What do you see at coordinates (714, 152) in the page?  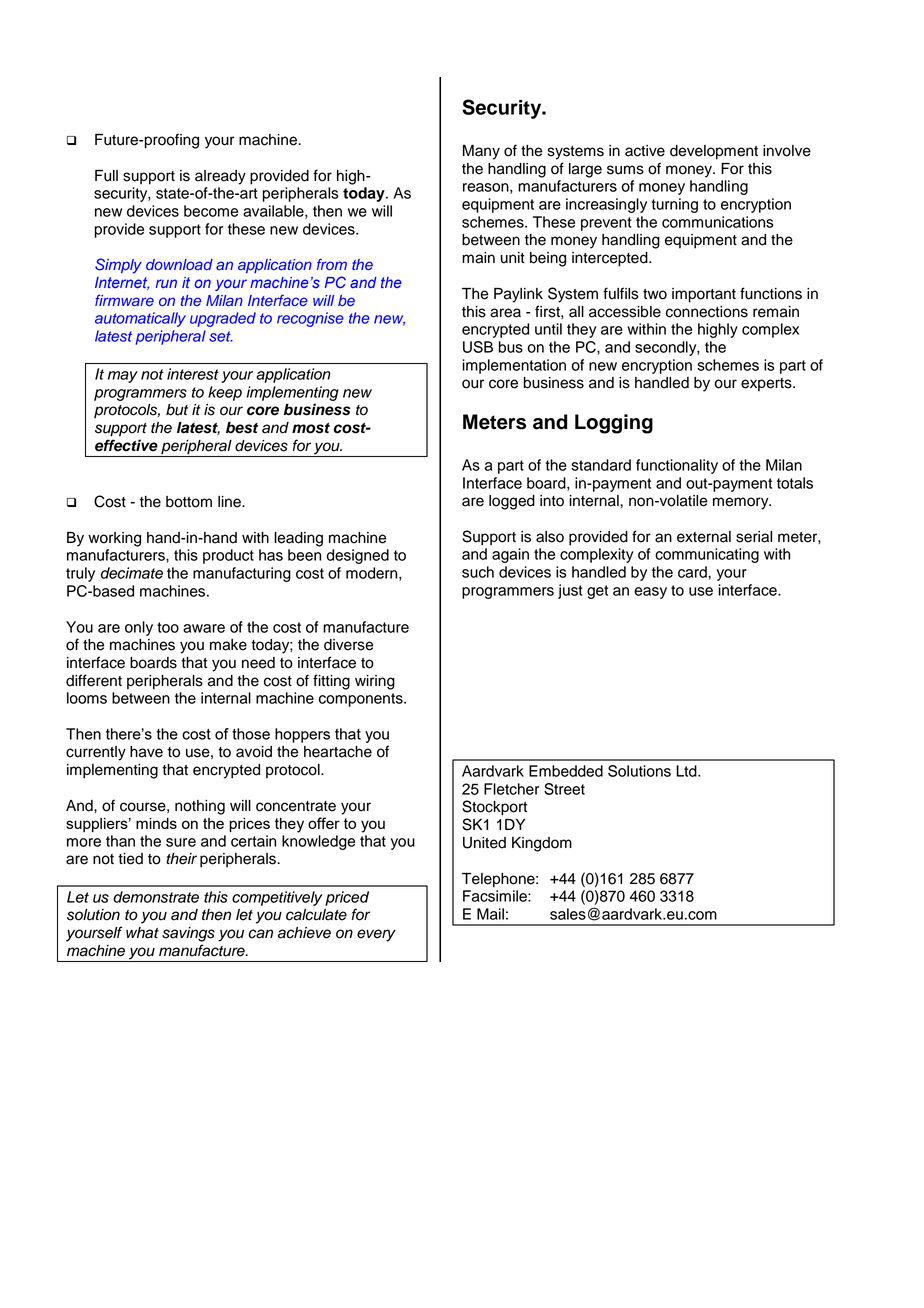 I see `development` at bounding box center [714, 152].
